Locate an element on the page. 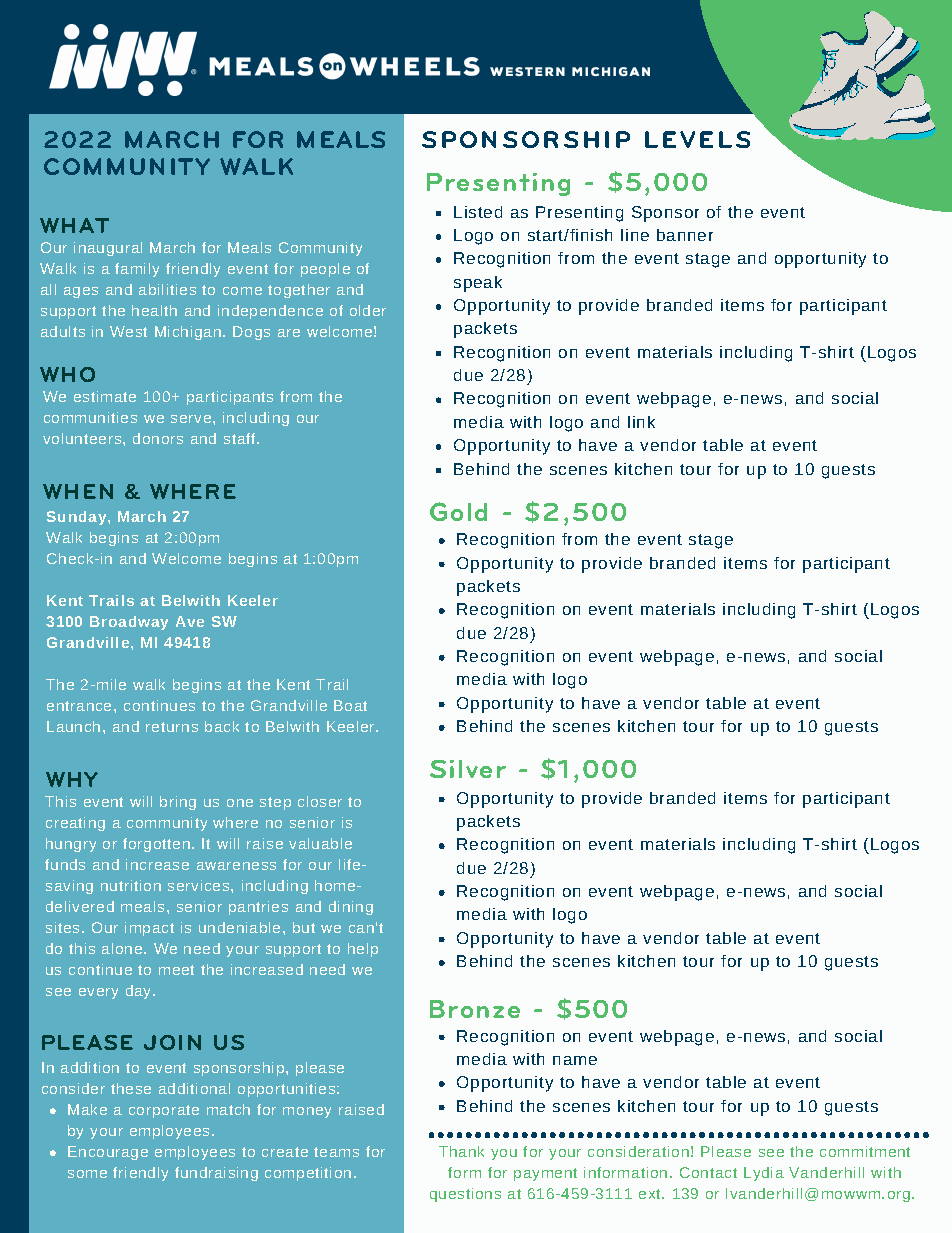 Image resolution: width=952 pixels, height=1233 pixels. Encourage is located at coordinates (108, 1153).
